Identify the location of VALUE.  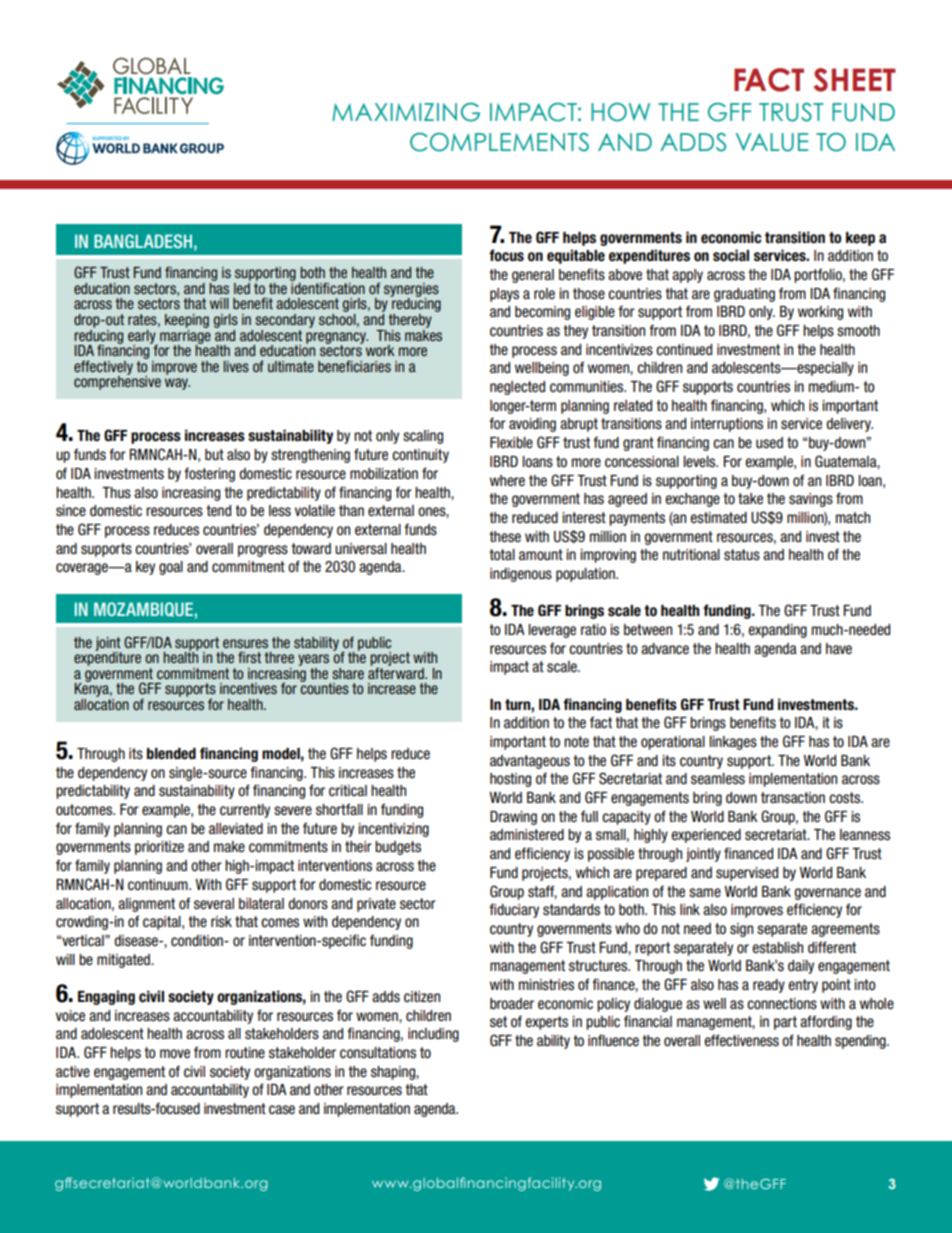
(772, 142).
